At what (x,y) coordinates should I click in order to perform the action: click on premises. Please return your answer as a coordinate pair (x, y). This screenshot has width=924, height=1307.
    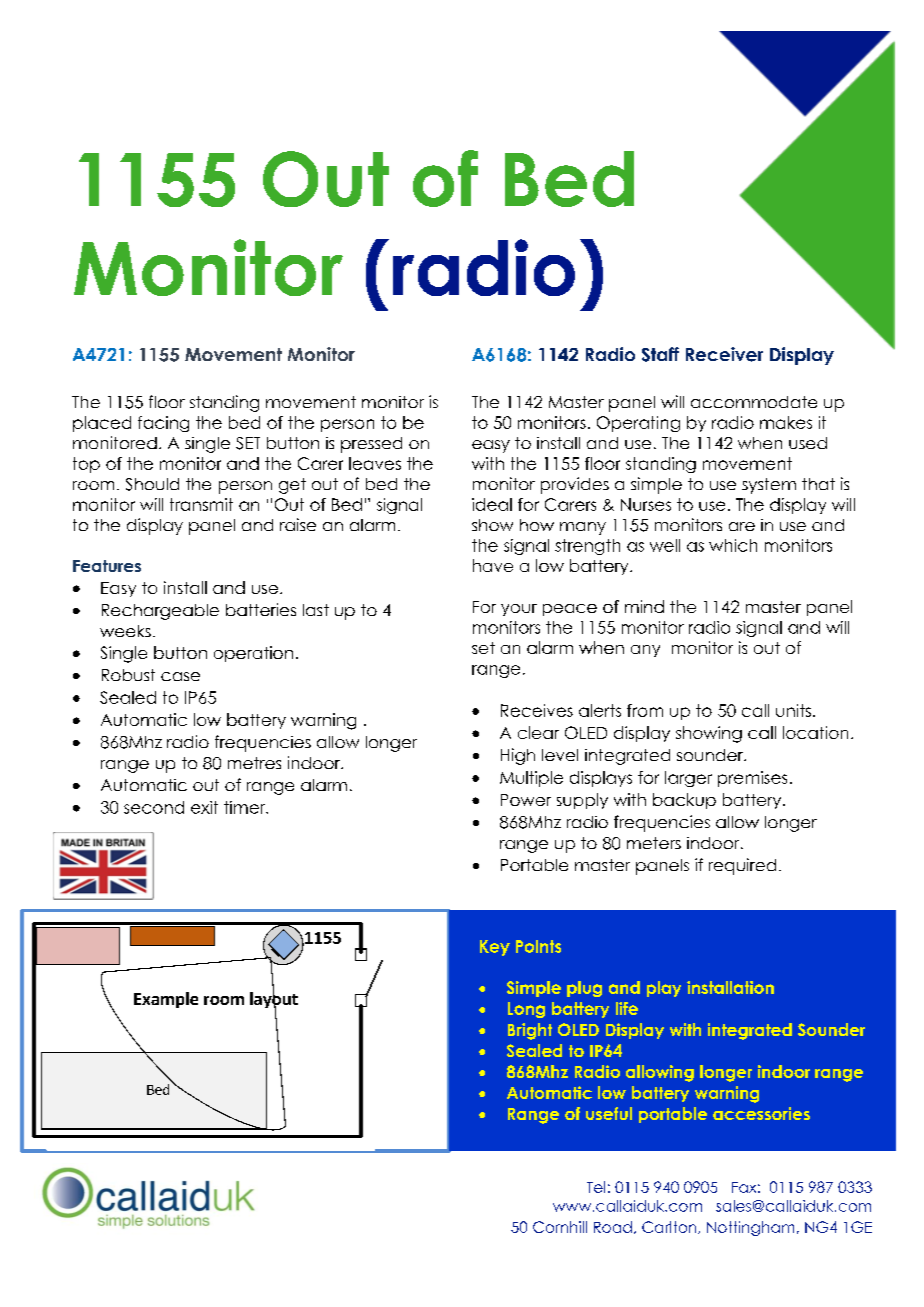
    Looking at the image, I should click on (752, 779).
